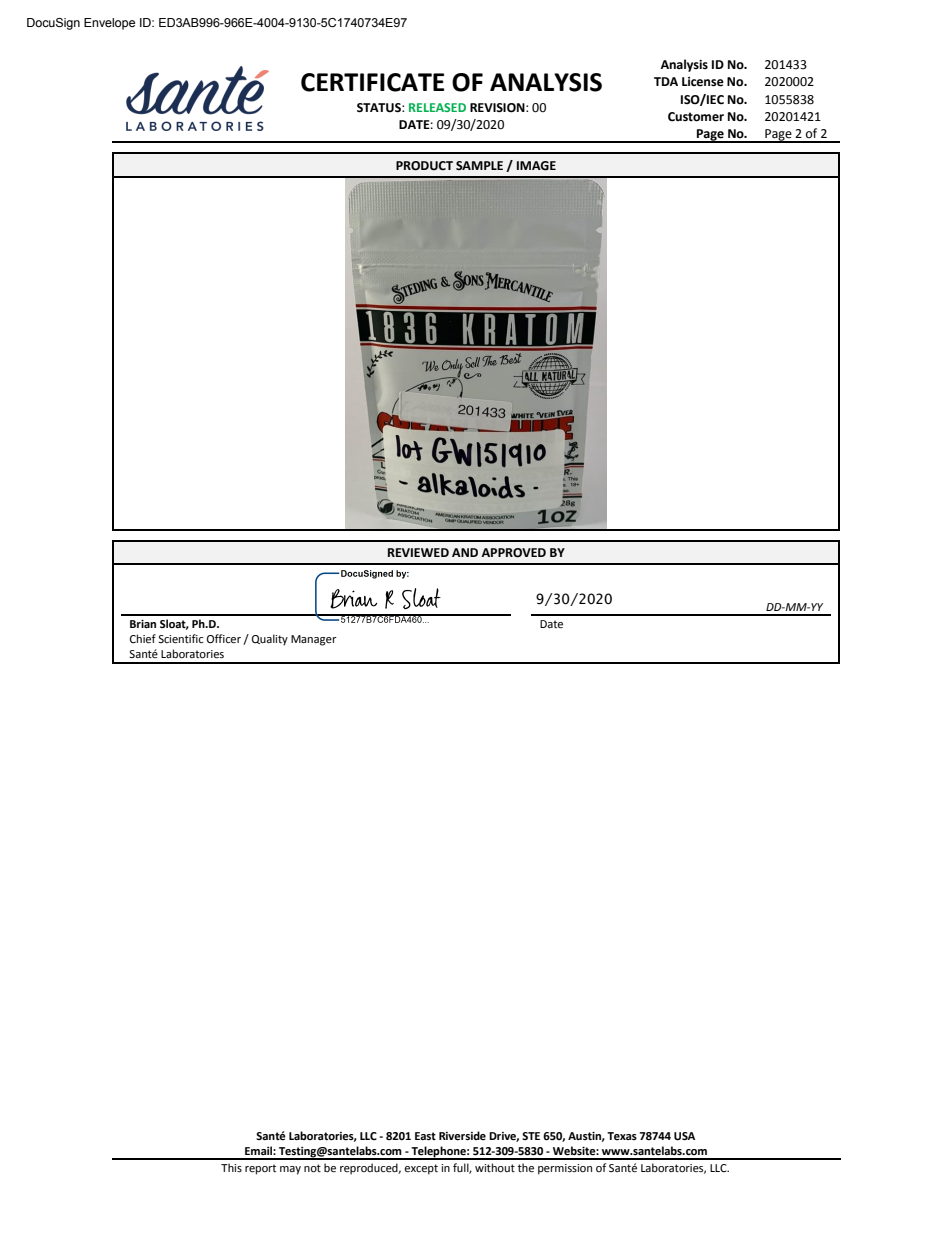 Image resolution: width=952 pixels, height=1233 pixels. What do you see at coordinates (418, 552) in the screenshot?
I see `REVIEWED` at bounding box center [418, 552].
